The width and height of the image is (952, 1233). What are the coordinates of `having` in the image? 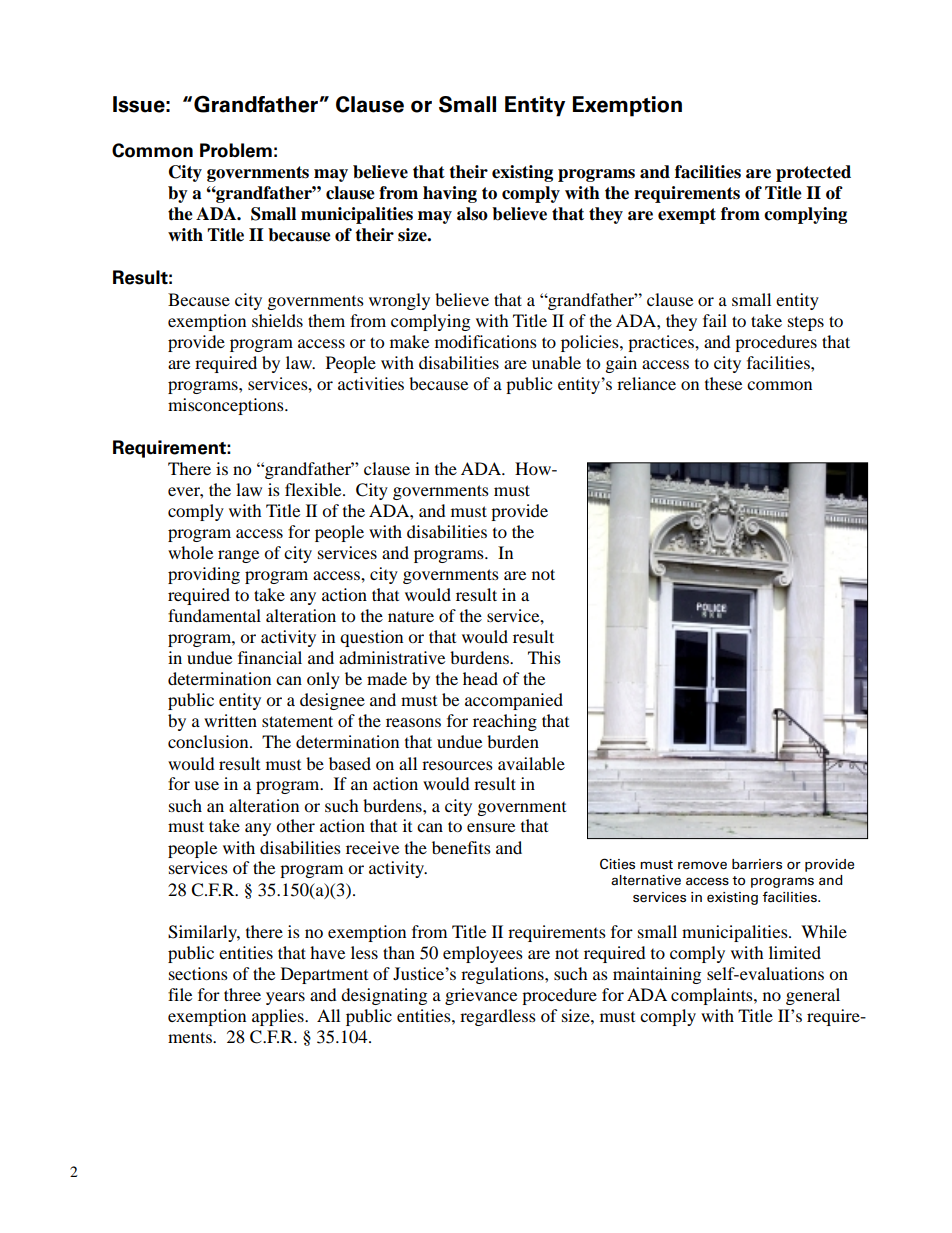 It's located at (450, 194).
